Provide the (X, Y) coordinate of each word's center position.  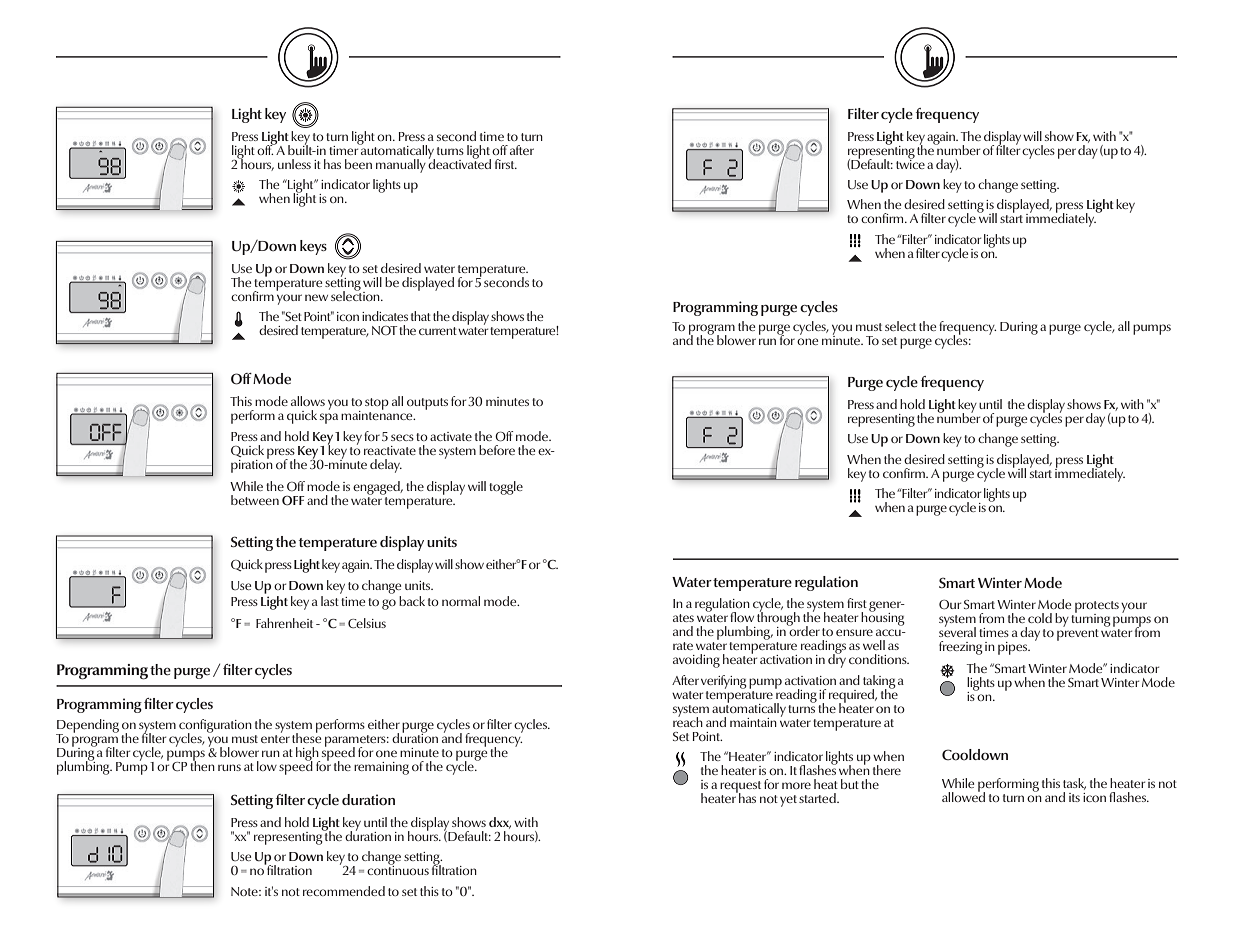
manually (401, 166)
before (497, 450)
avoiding (696, 661)
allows (308, 401)
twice (910, 163)
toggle (506, 488)
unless (294, 164)
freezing (961, 648)
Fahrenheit (284, 623)
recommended (344, 891)
